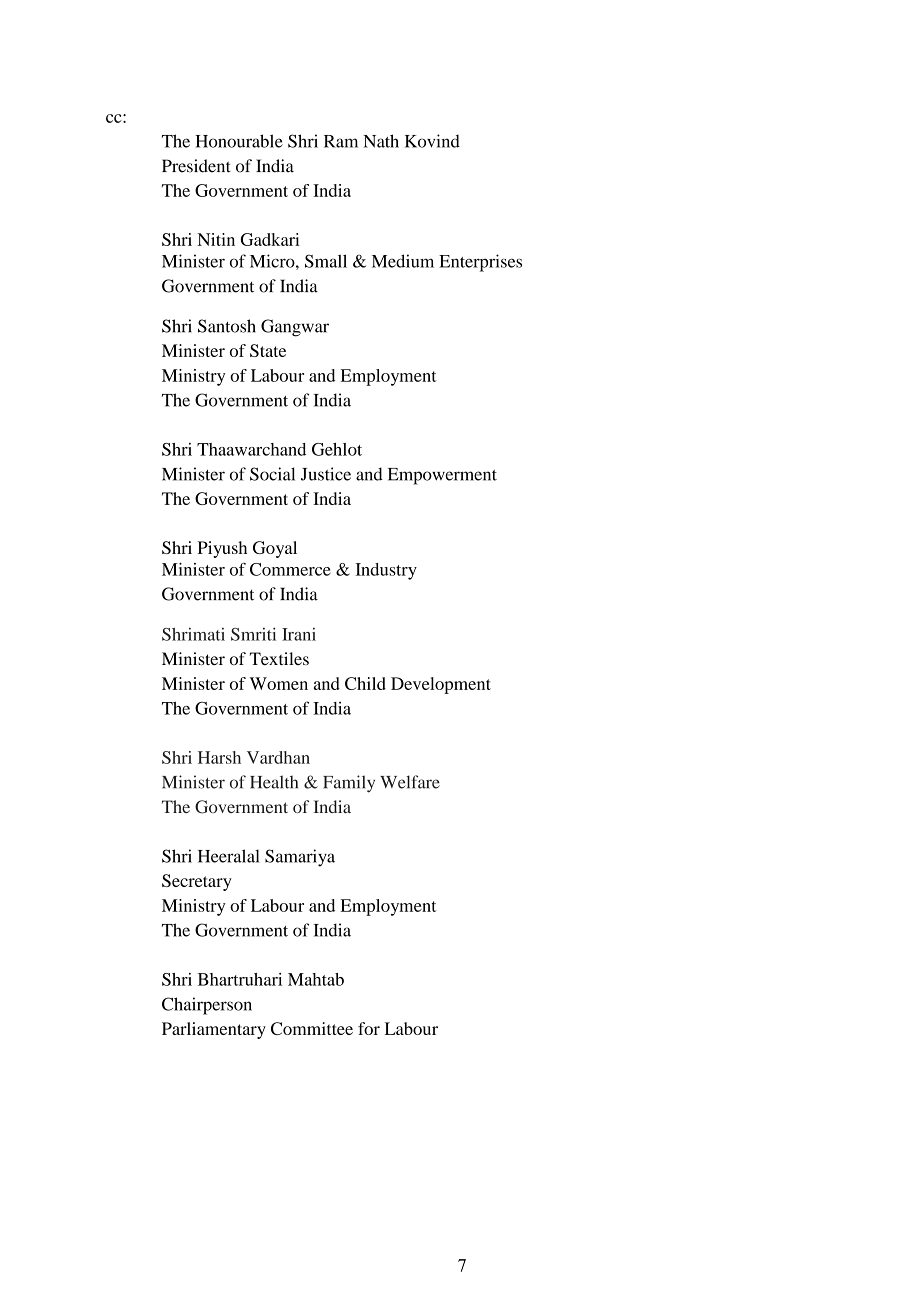 The image size is (924, 1308). I want to click on Harsh, so click(219, 757).
